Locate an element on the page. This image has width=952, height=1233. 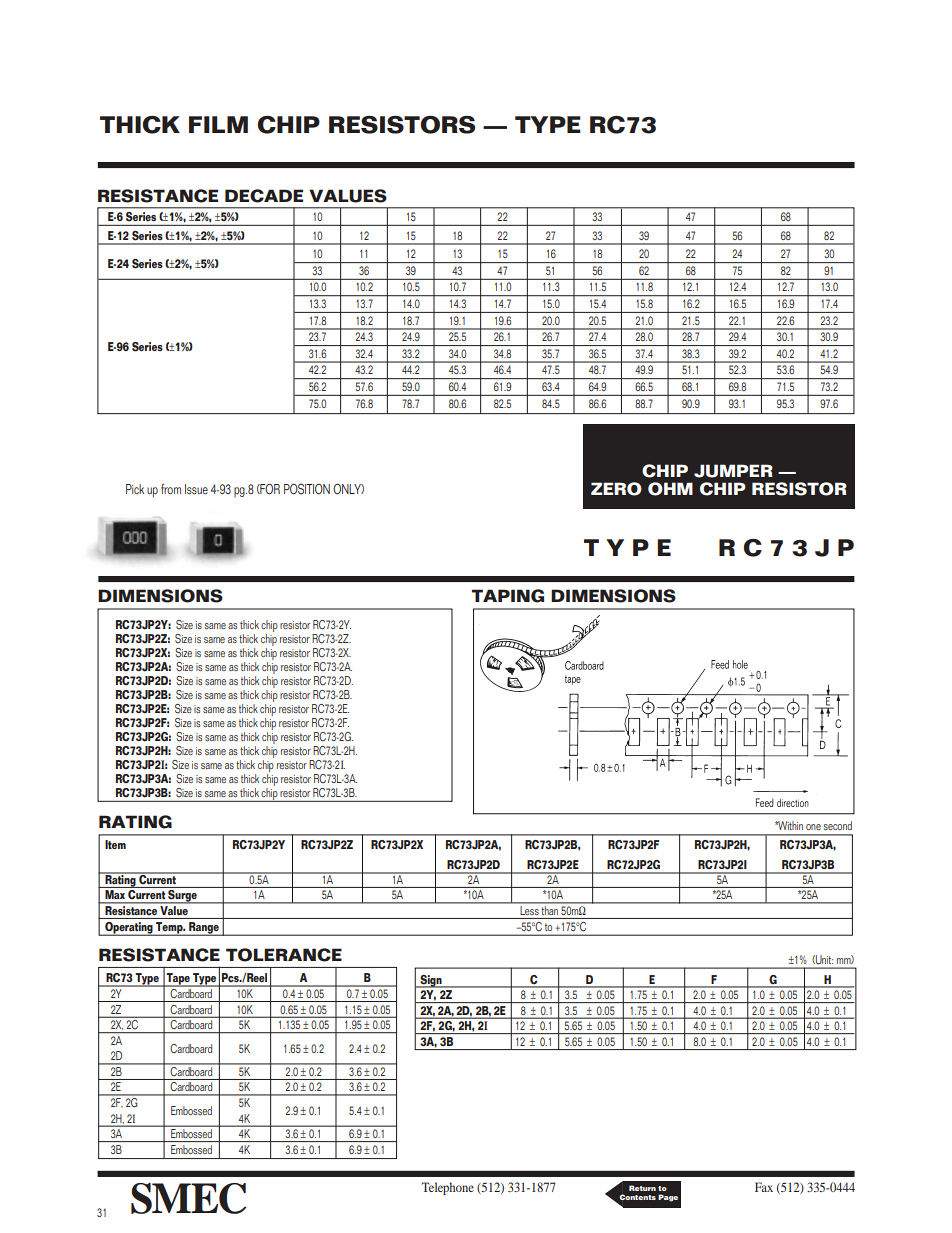
OHM is located at coordinates (670, 489).
